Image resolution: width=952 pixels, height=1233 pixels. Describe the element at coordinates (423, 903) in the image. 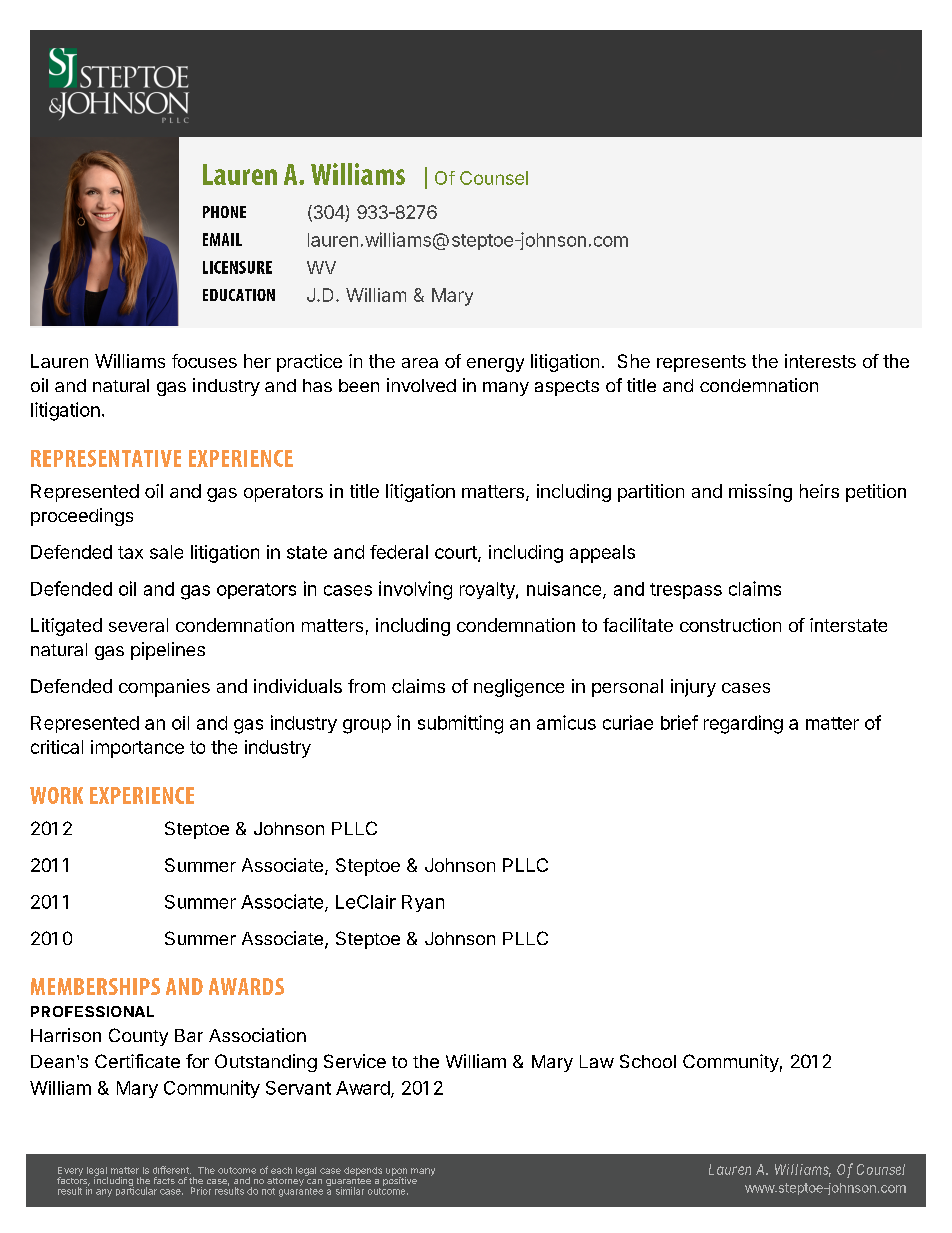

I see `Ryan` at that location.
